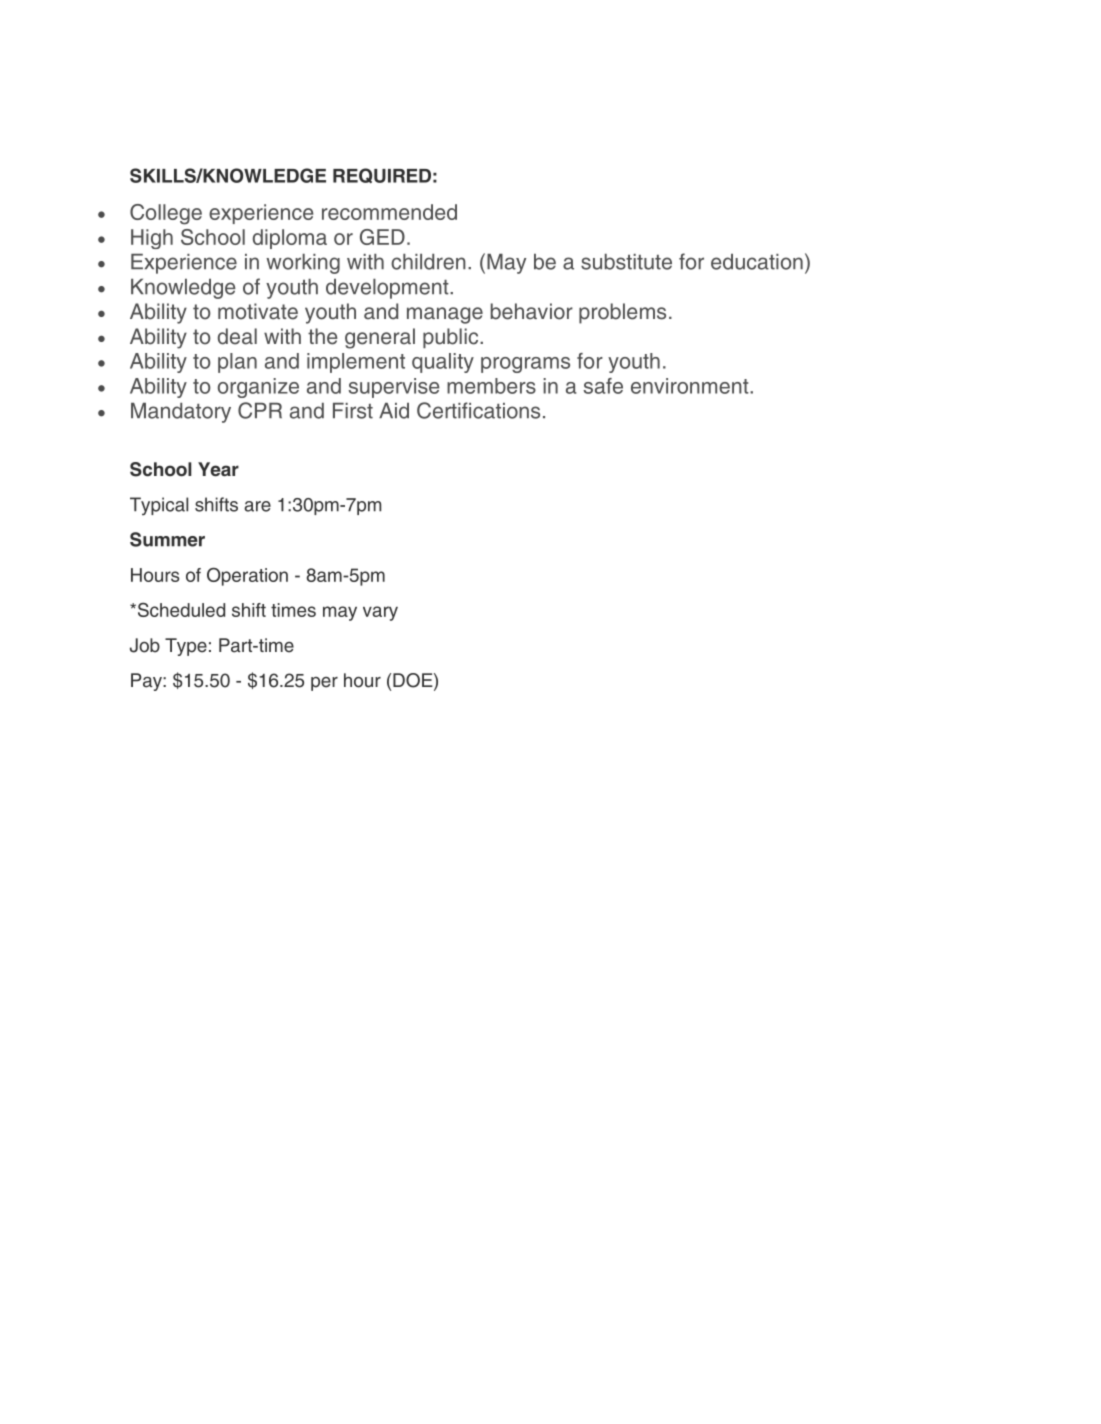  What do you see at coordinates (626, 262) in the document?
I see `substitute` at bounding box center [626, 262].
